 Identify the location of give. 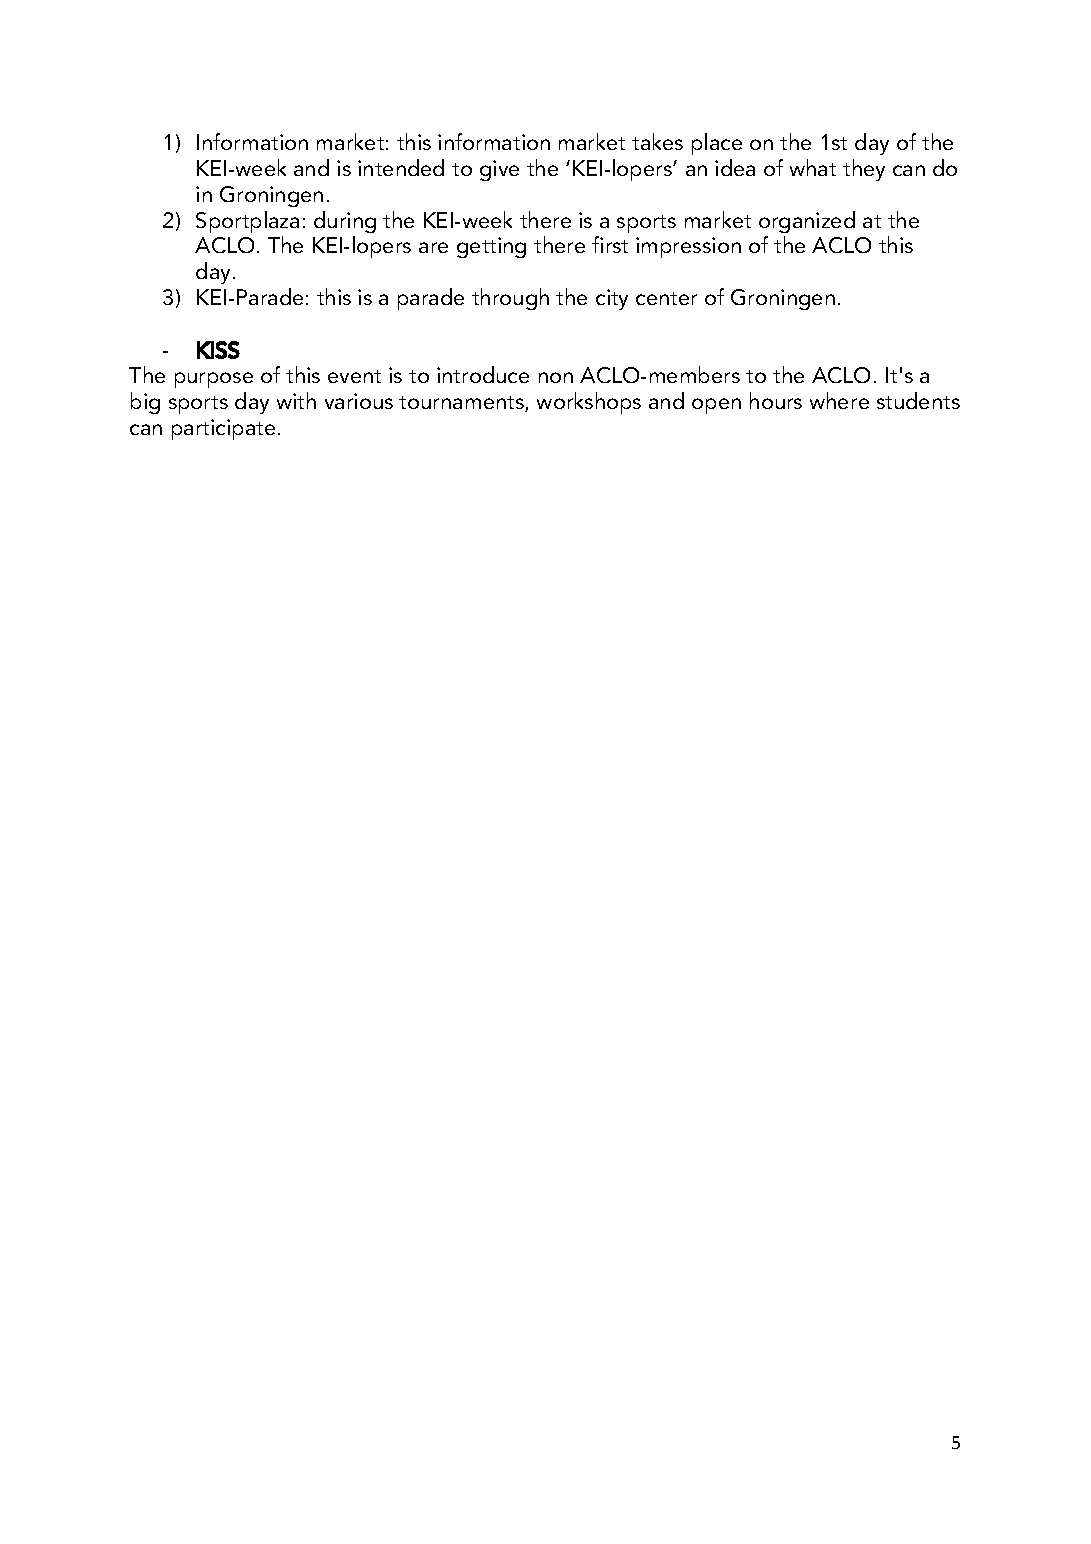
(499, 170).
